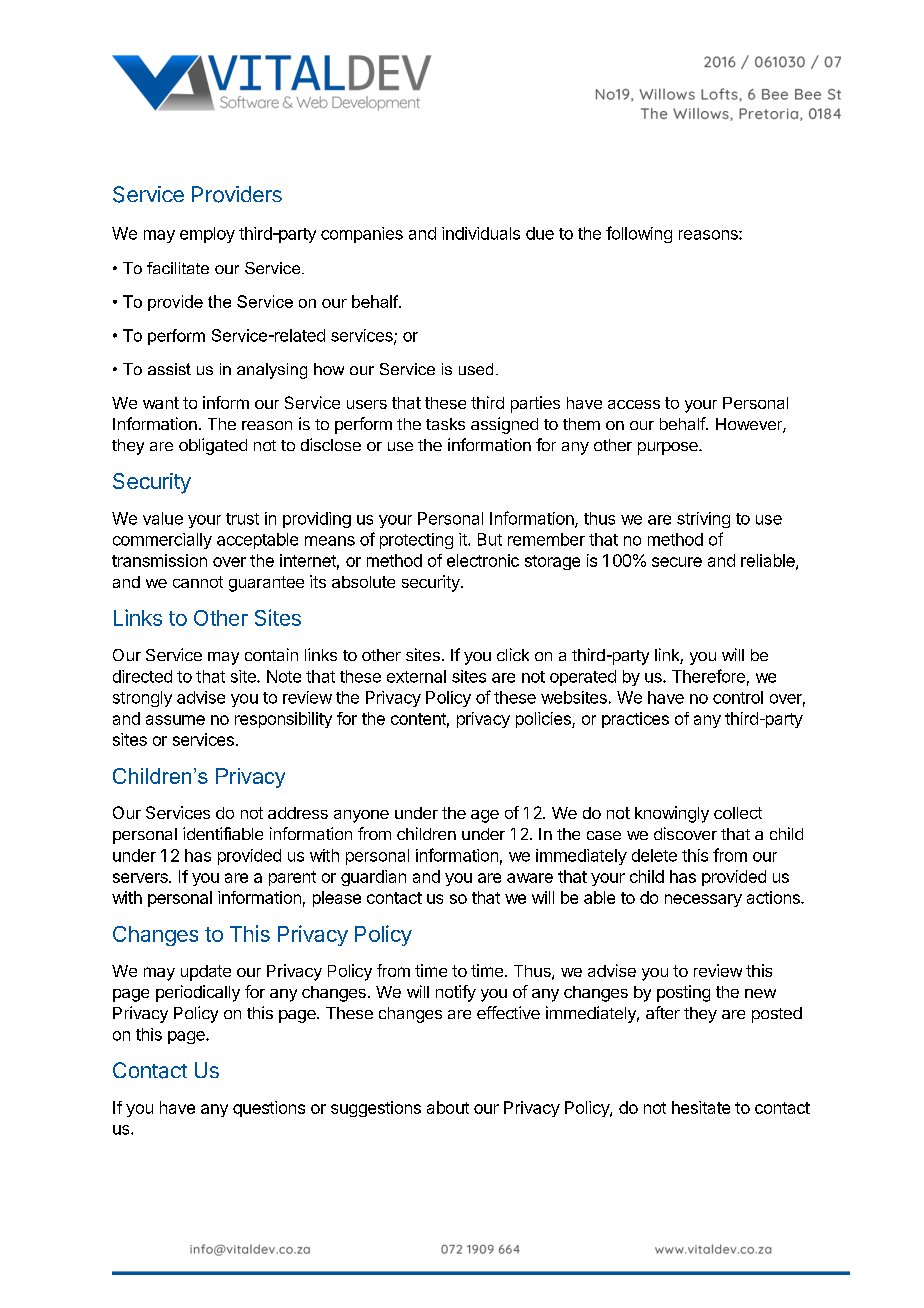  Describe the element at coordinates (269, 1109) in the screenshot. I see `questions` at that location.
